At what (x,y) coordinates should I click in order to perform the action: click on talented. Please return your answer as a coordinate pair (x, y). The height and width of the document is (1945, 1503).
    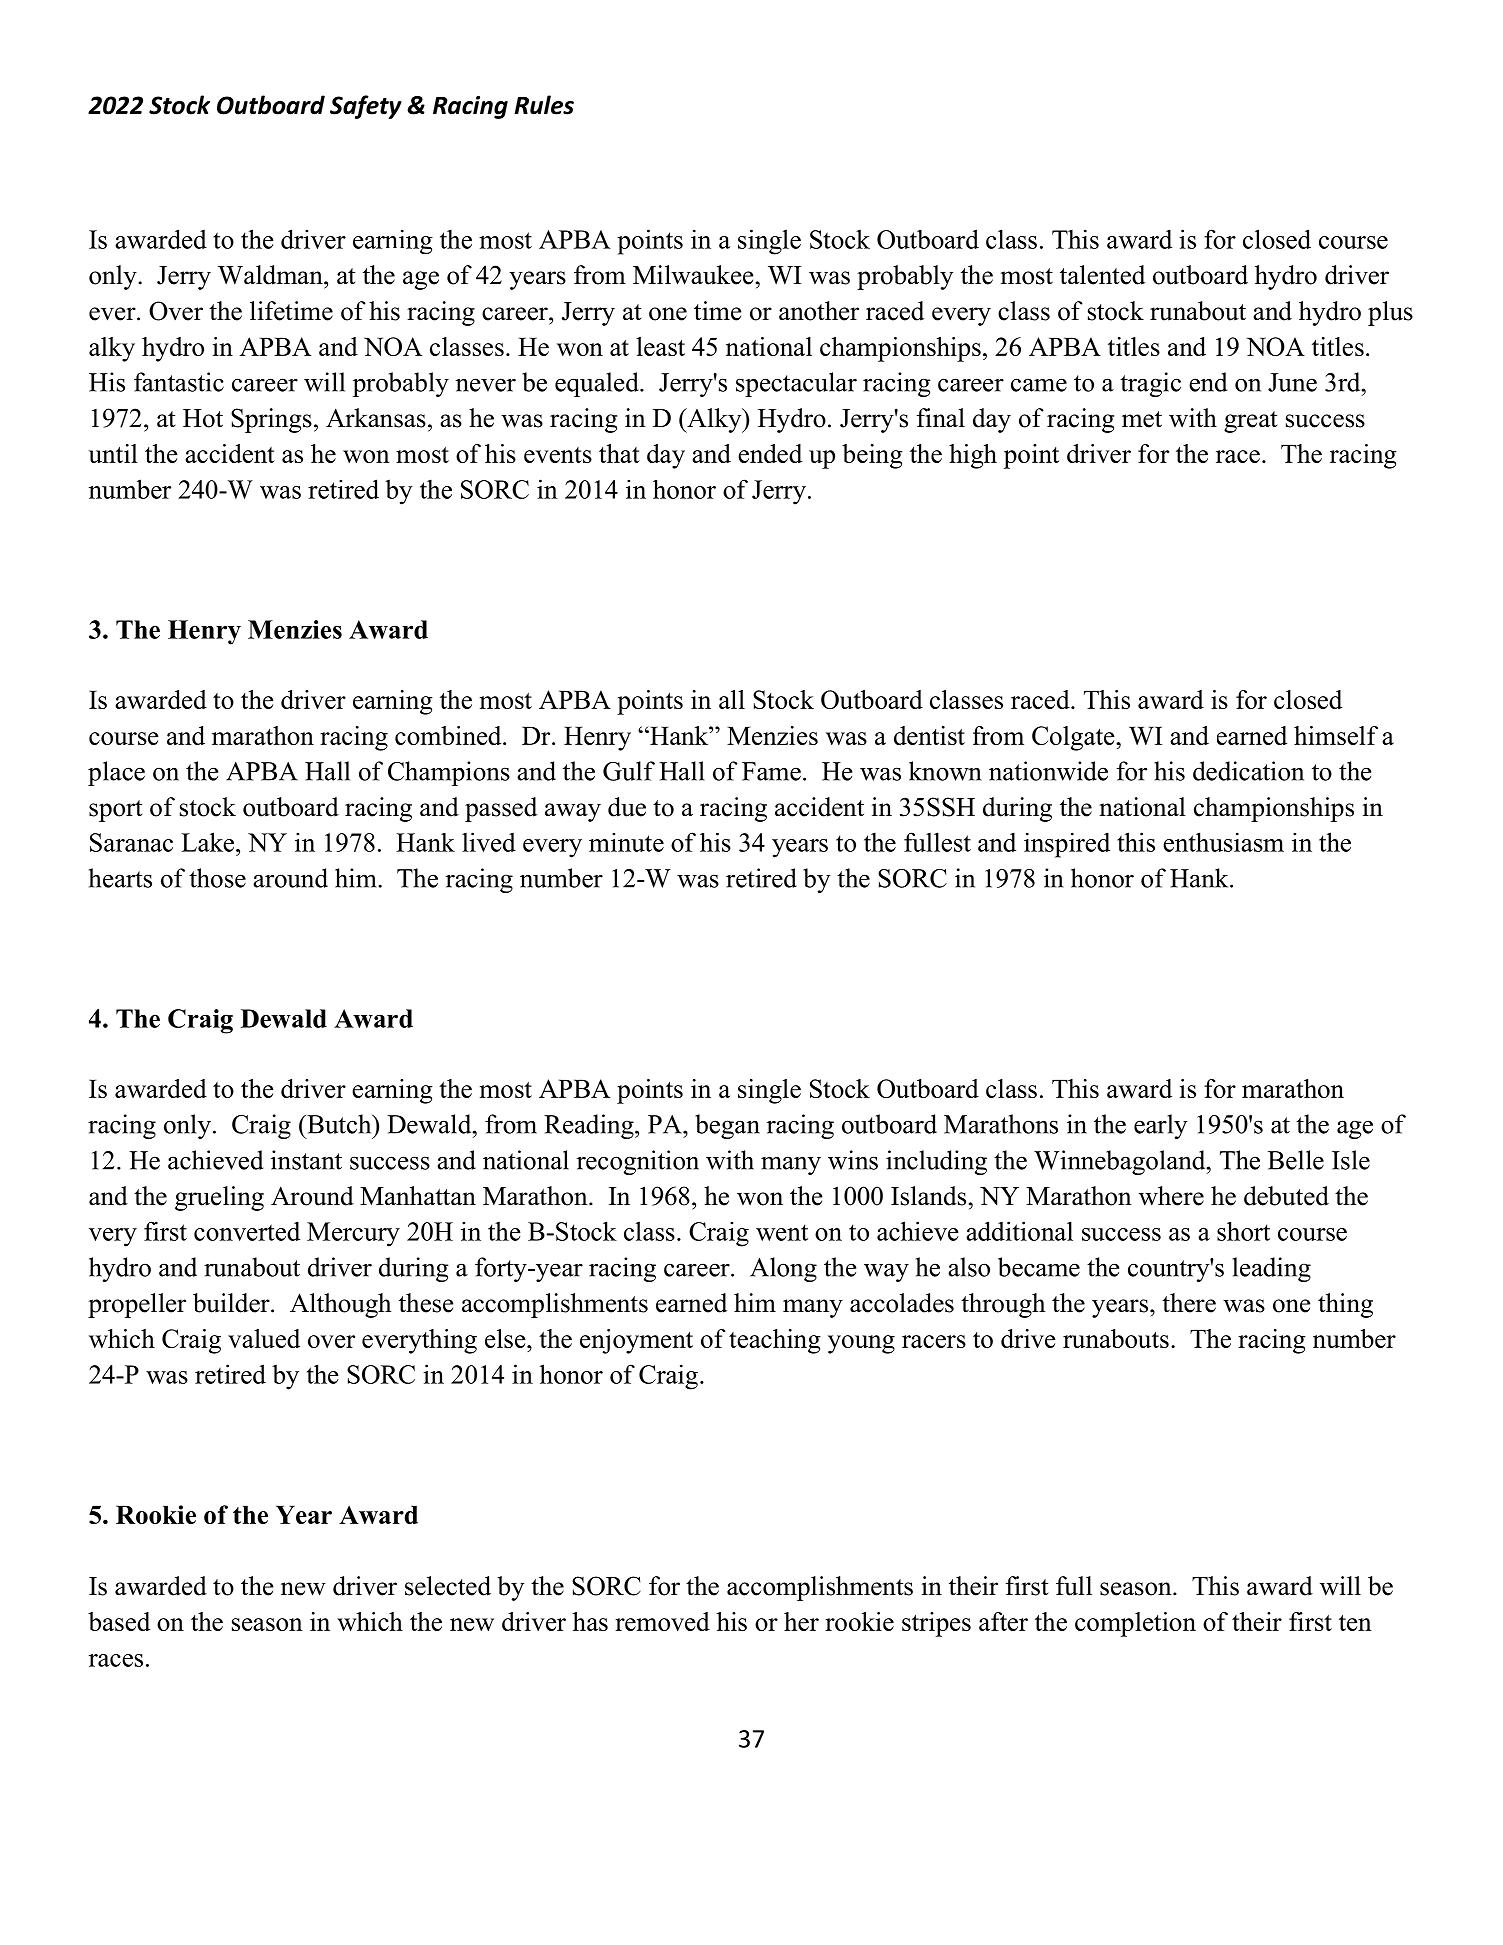
    Looking at the image, I should click on (1102, 275).
